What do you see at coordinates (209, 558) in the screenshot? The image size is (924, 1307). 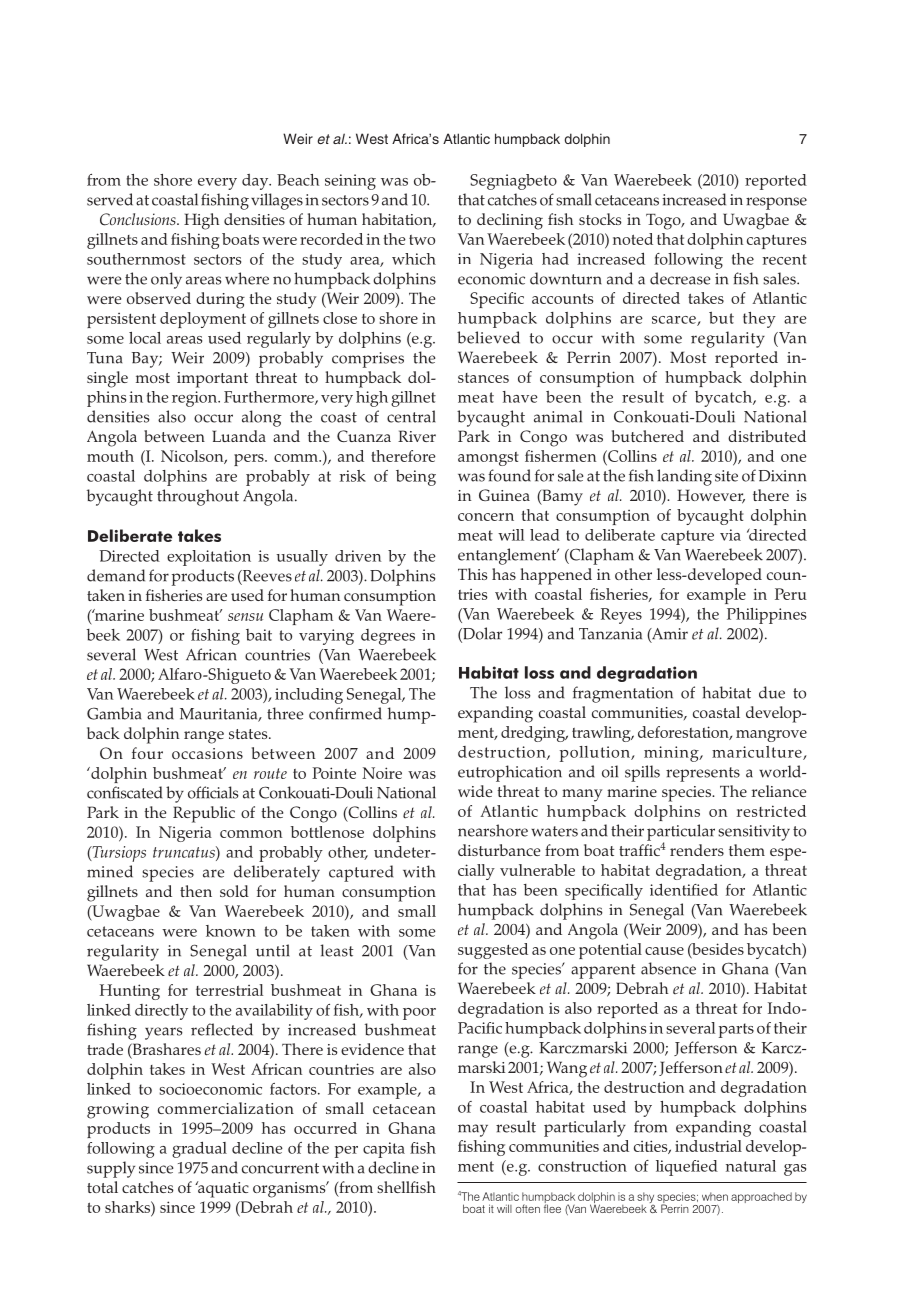 I see `exploitation` at bounding box center [209, 558].
